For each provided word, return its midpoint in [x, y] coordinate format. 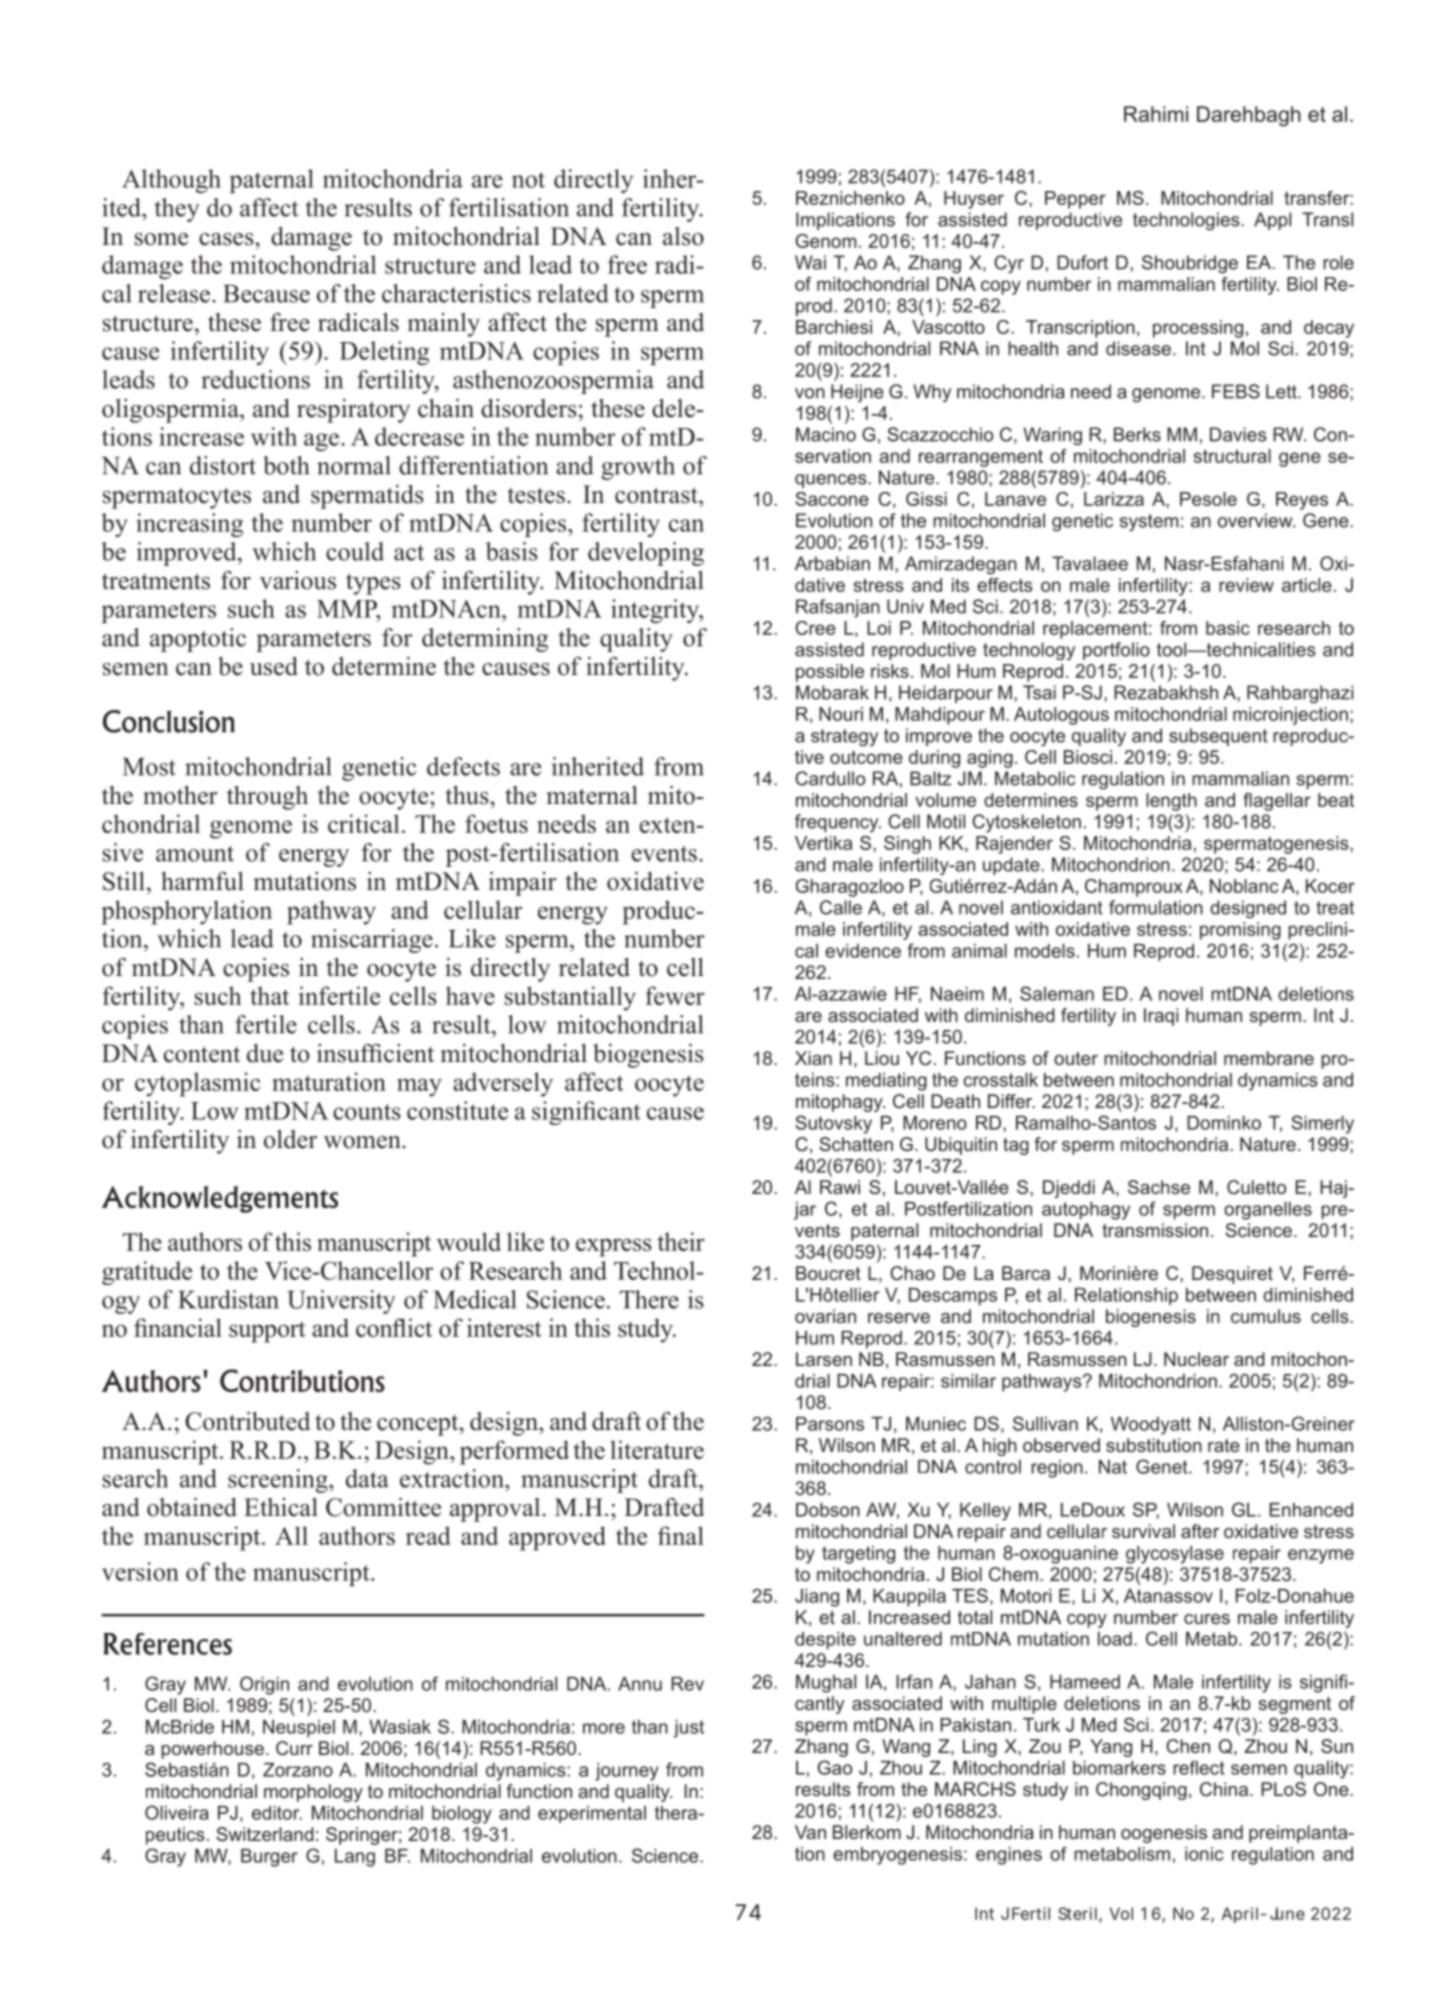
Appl [1272, 221]
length [1171, 802]
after [1200, 1531]
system [1149, 522]
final [681, 1535]
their [681, 1241]
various [298, 580]
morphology [313, 1793]
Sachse [1159, 1187]
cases [226, 239]
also [683, 236]
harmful [202, 881]
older [290, 1139]
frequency [838, 823]
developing [646, 554]
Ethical [281, 1507]
